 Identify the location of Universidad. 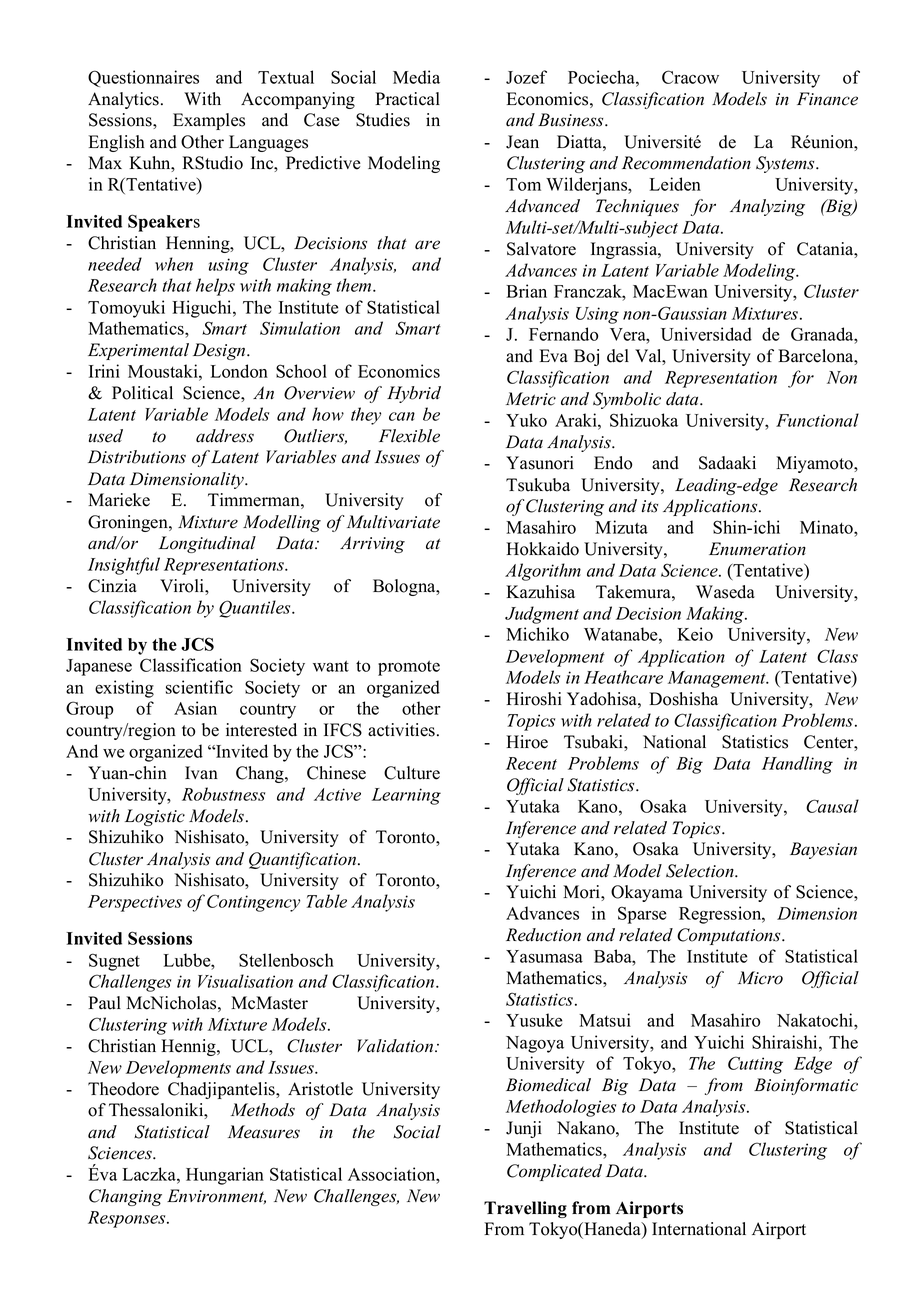
(706, 334).
